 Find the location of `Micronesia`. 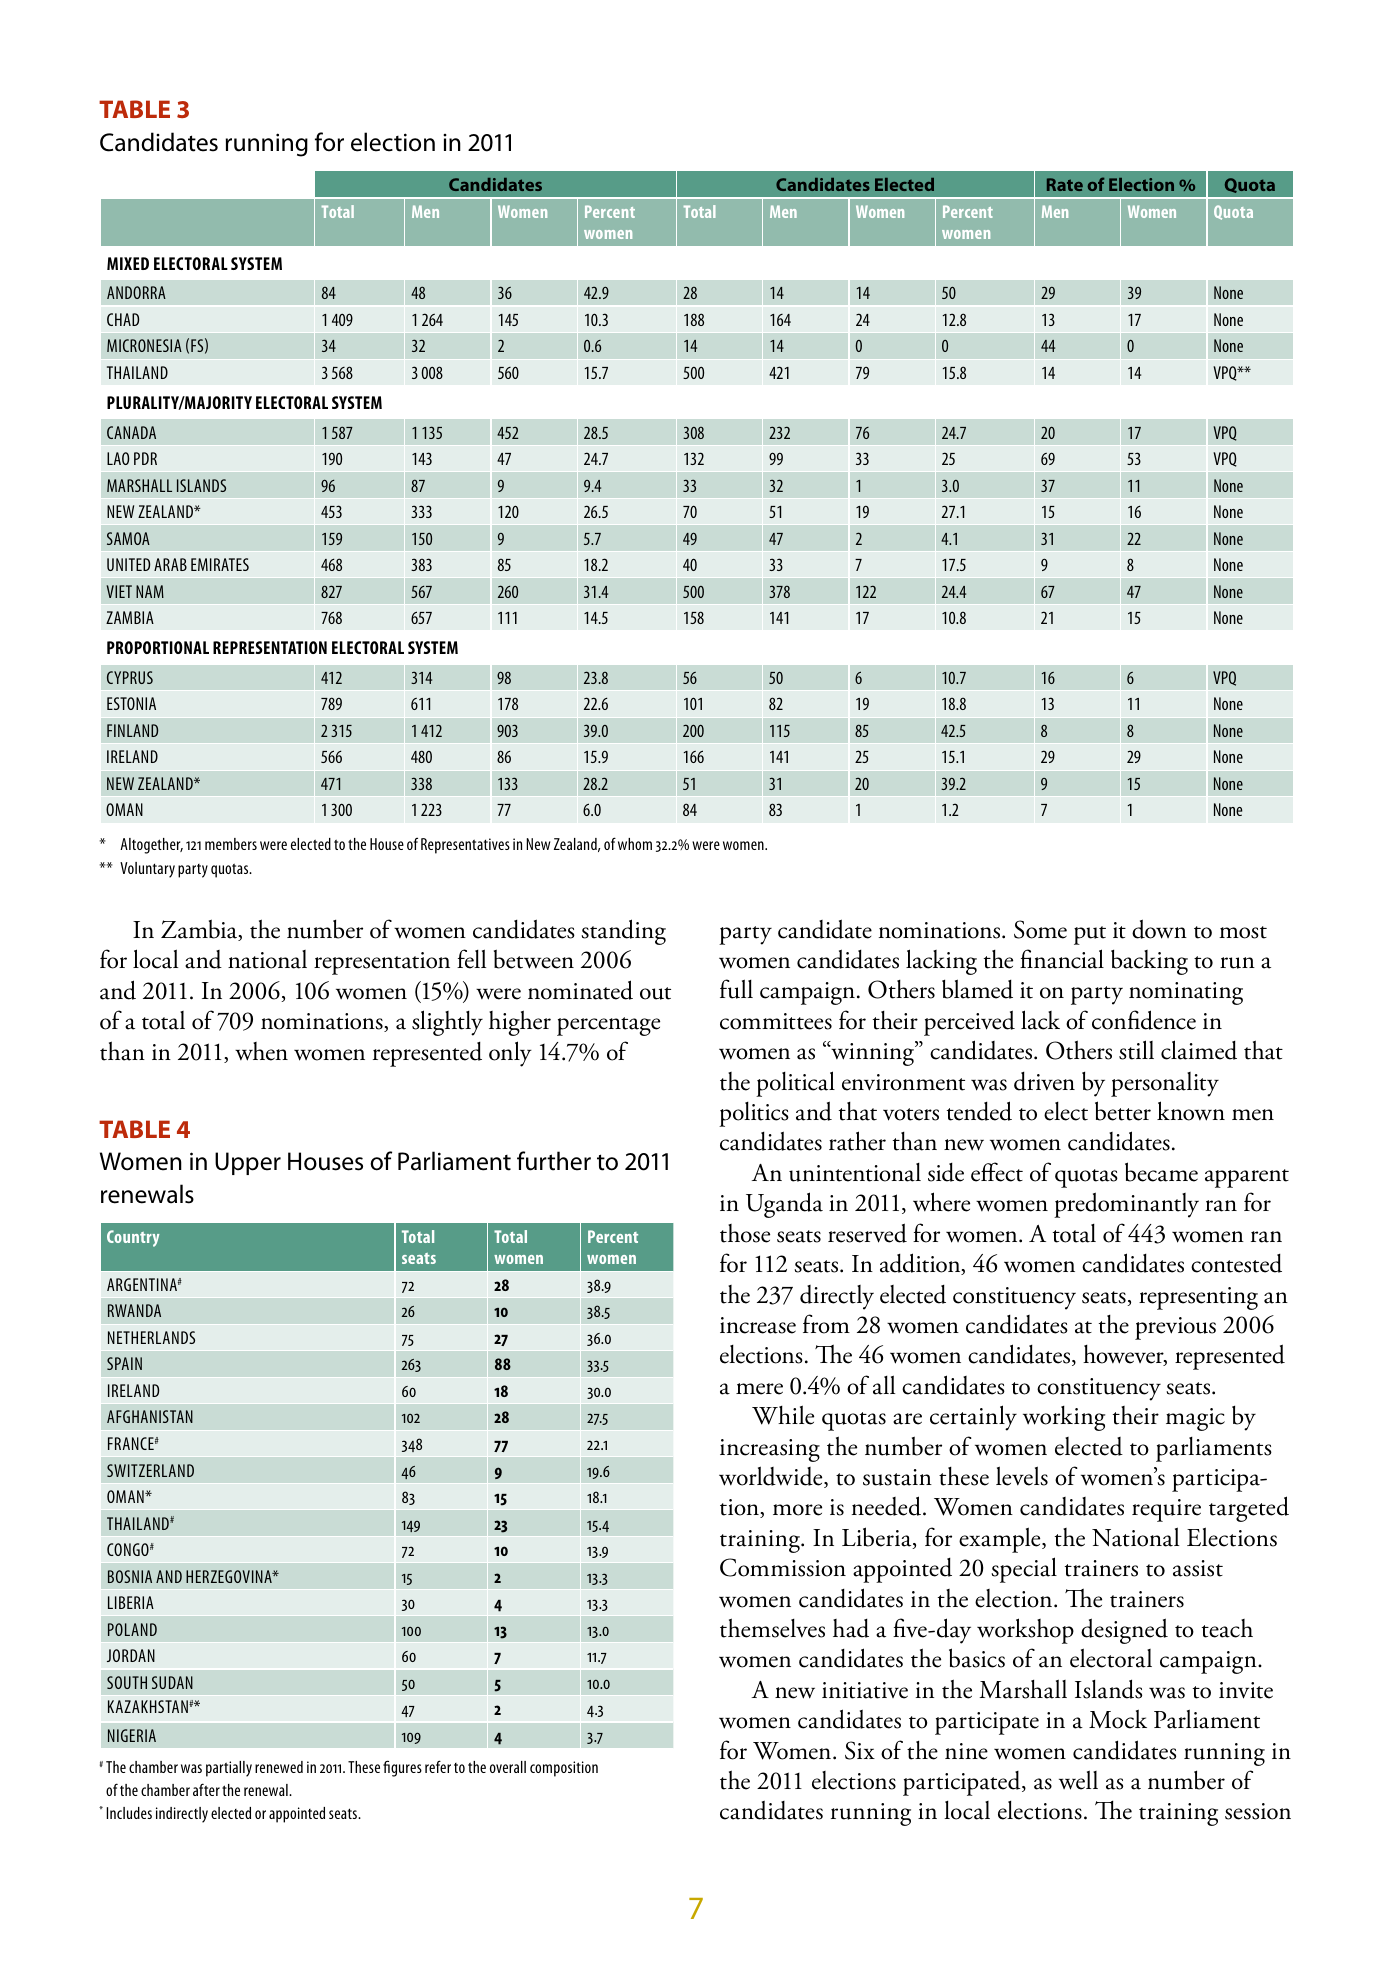

Micronesia is located at coordinates (144, 345).
